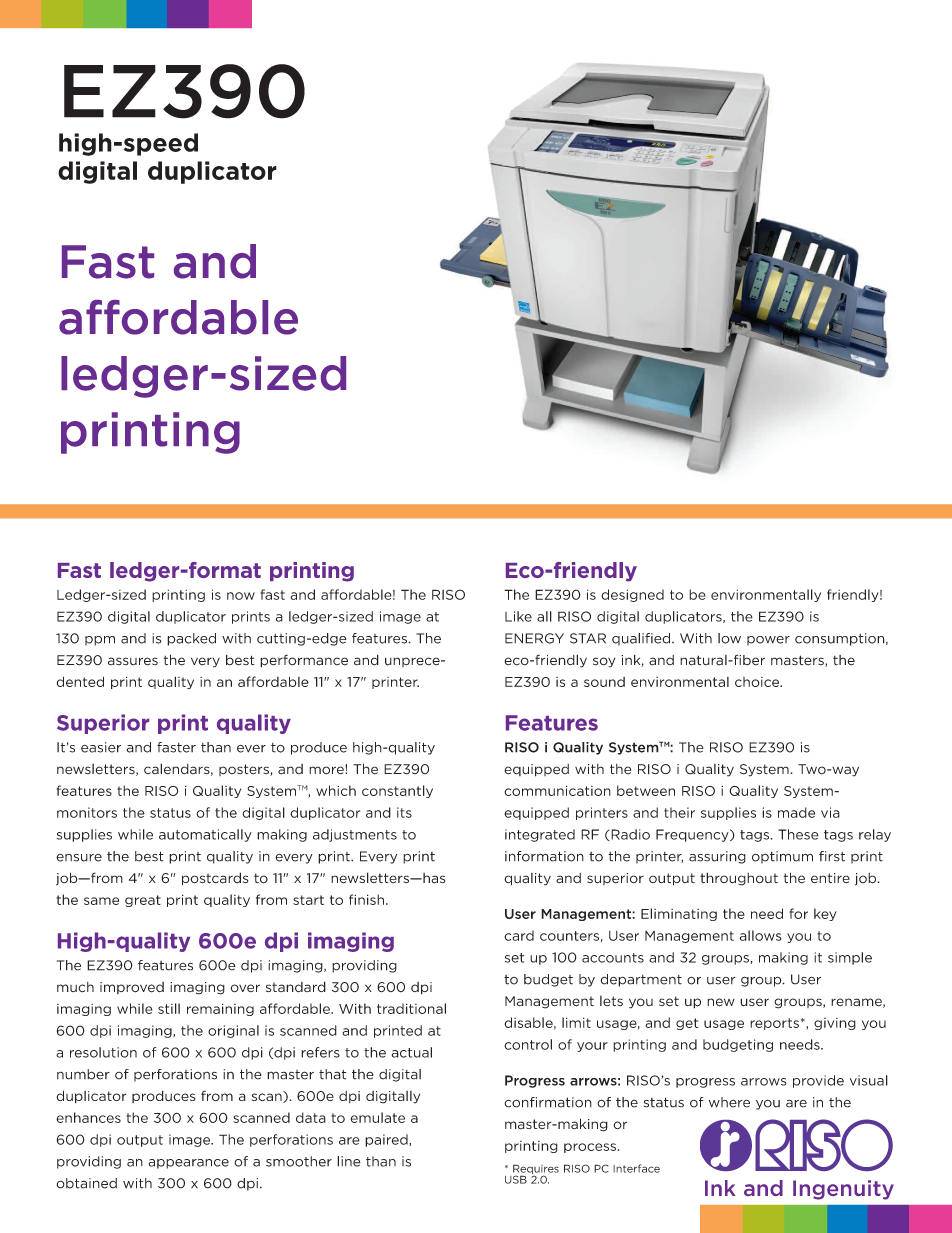 This image has height=1233, width=952. What do you see at coordinates (188, 1164) in the image?
I see `appearance` at bounding box center [188, 1164].
